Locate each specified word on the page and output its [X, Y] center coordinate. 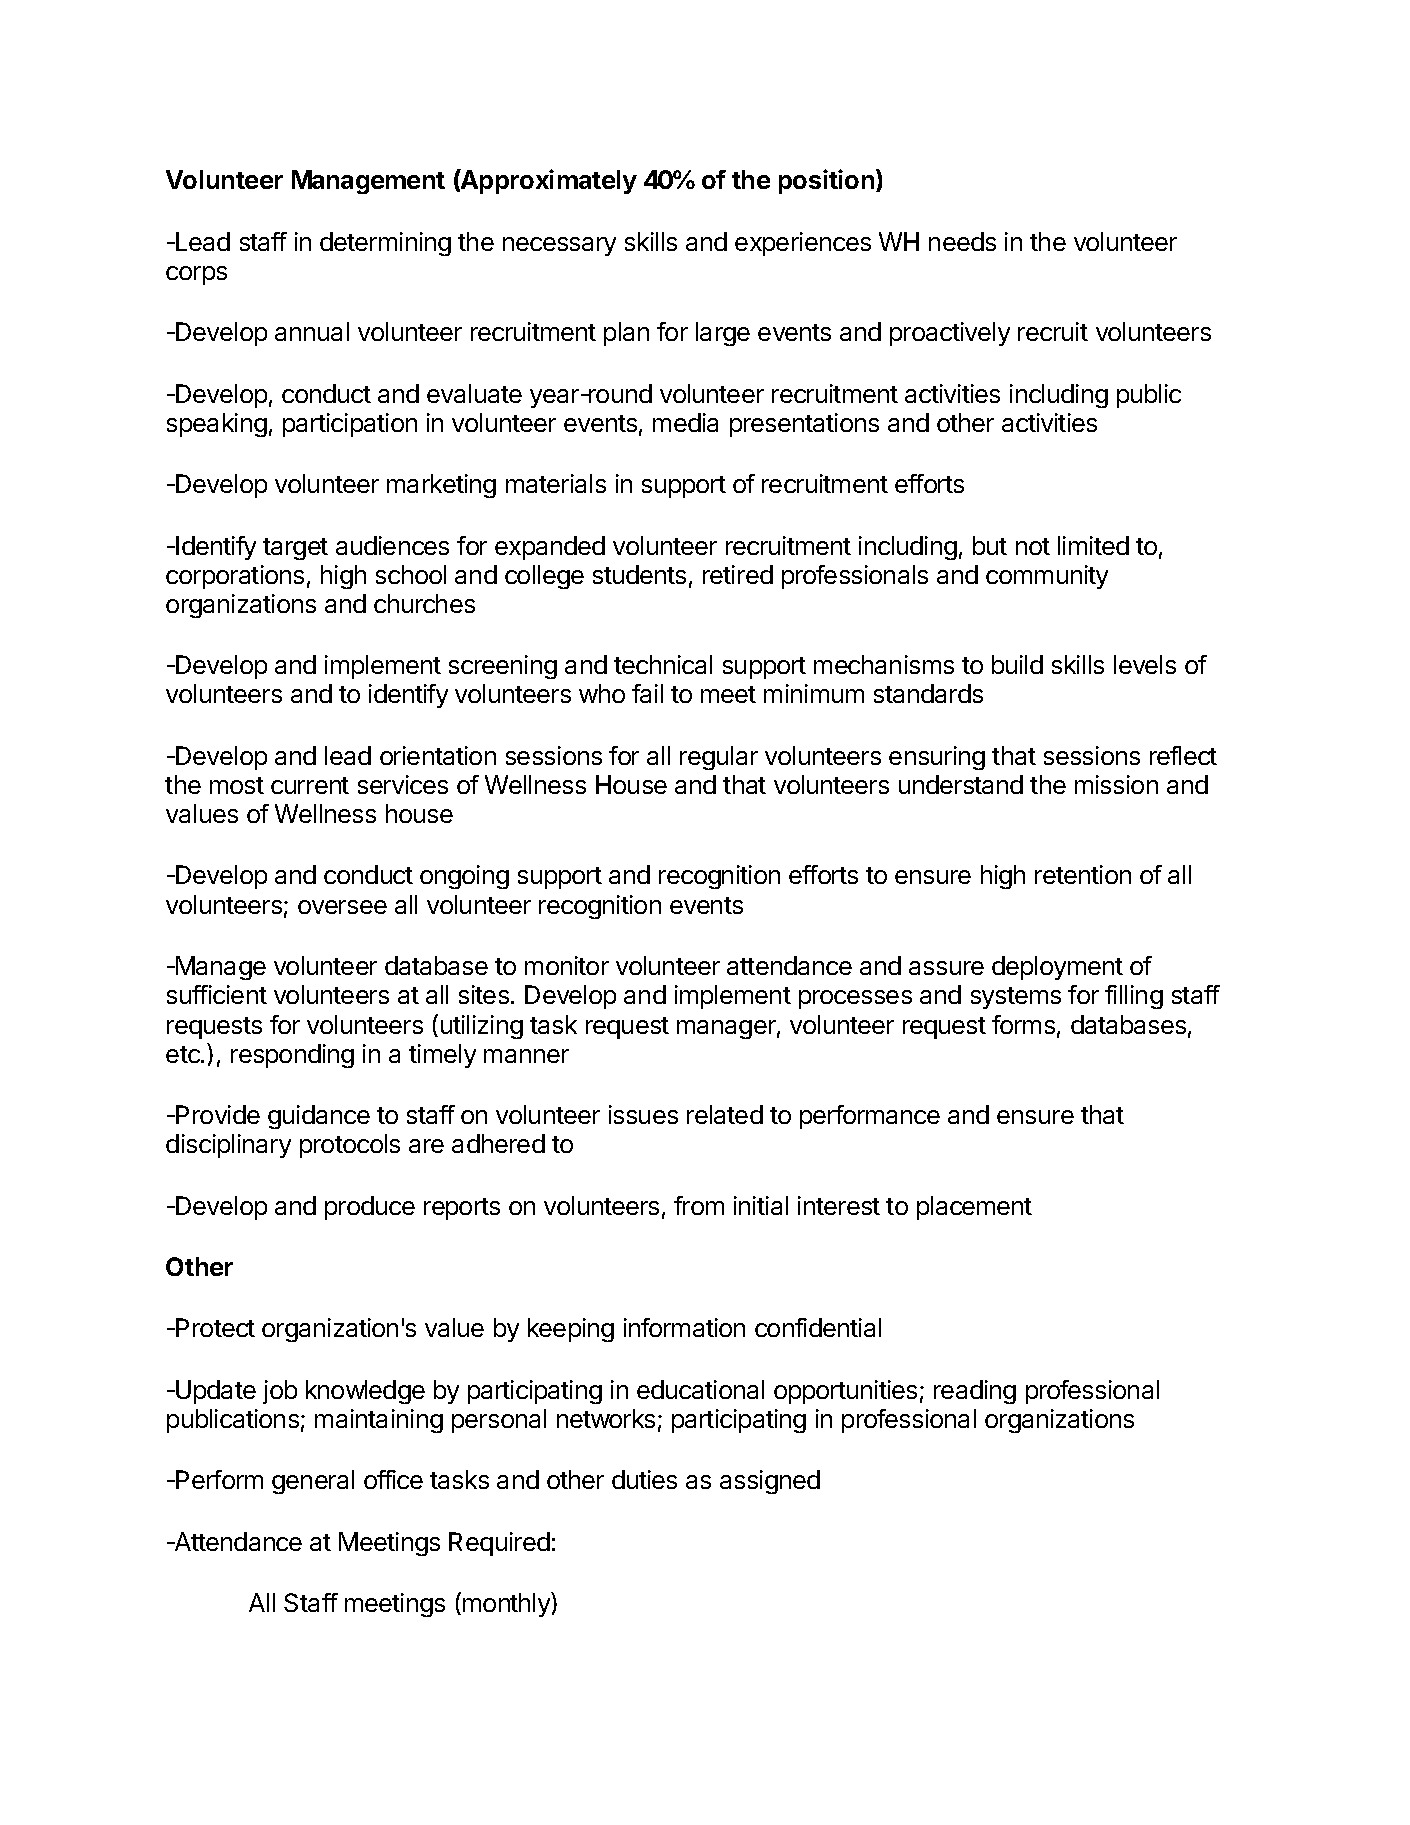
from [699, 1205]
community [1047, 577]
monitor [567, 965]
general [313, 1482]
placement [974, 1208]
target [295, 549]
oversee [342, 907]
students [639, 574]
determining [385, 244]
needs [962, 241]
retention [1083, 874]
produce [370, 1208]
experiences [803, 244]
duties [644, 1479]
